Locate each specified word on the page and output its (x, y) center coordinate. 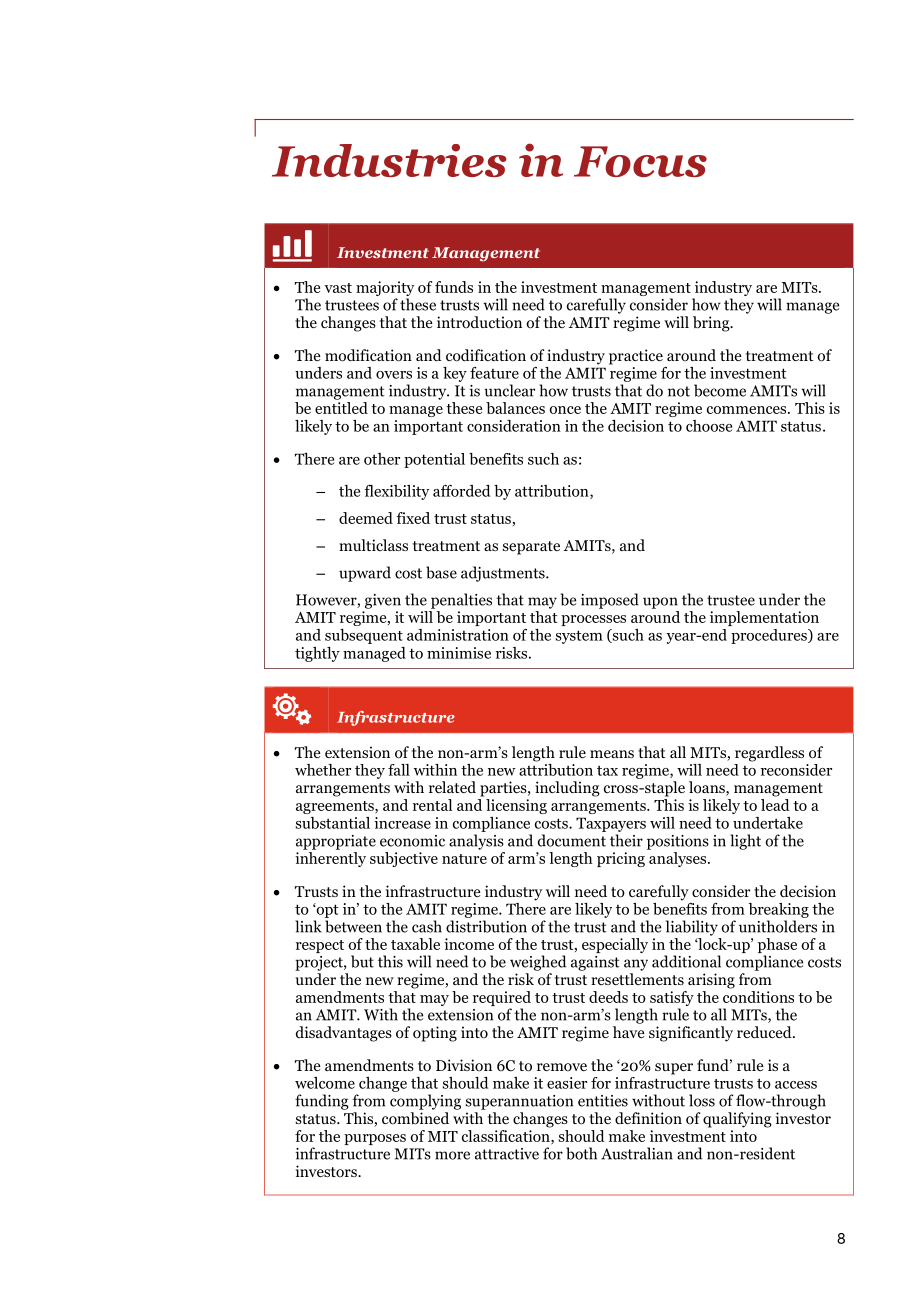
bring (712, 324)
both (581, 1153)
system (579, 637)
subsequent (364, 636)
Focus (640, 161)
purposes (375, 1139)
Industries (389, 160)
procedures (770, 636)
